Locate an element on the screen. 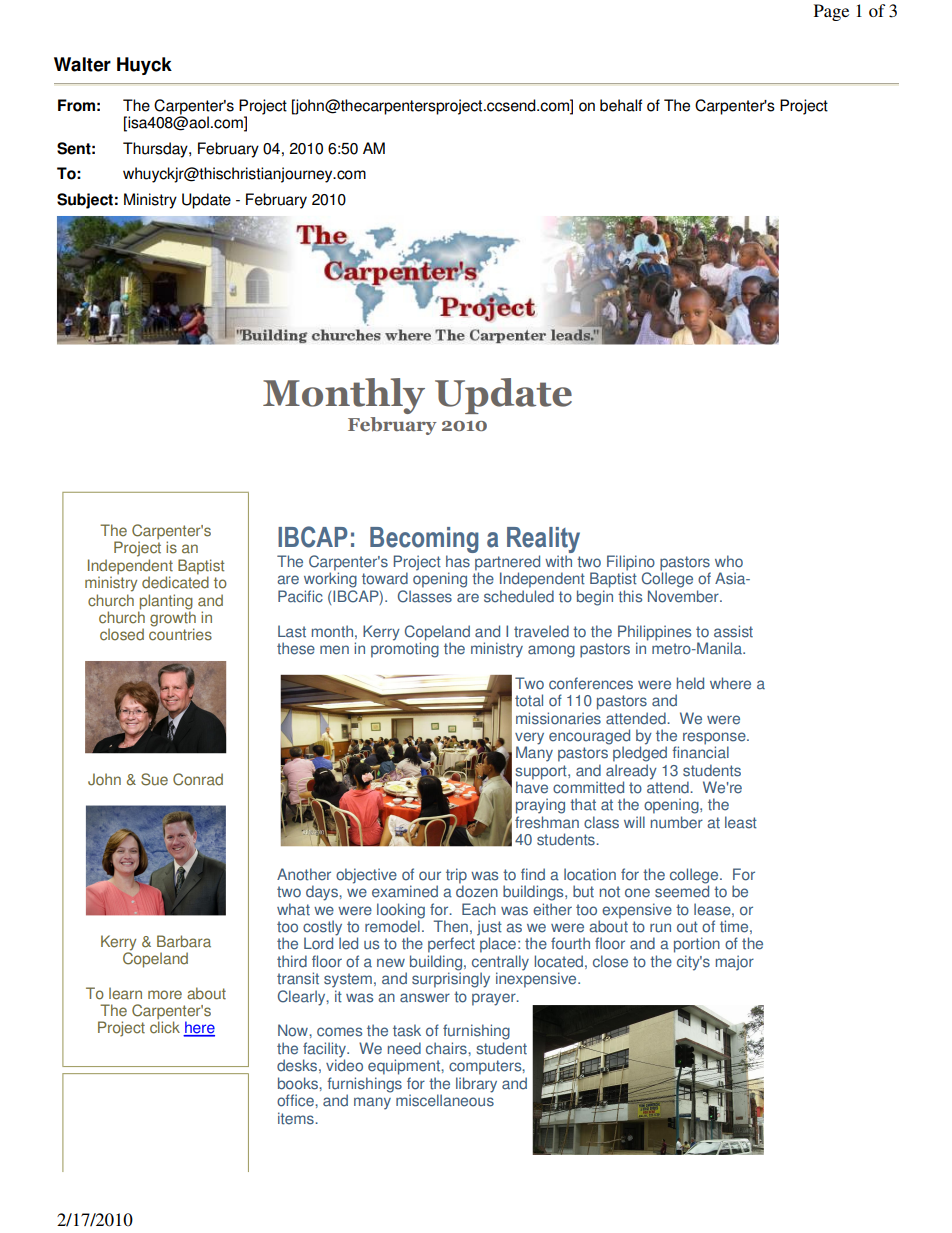 The image size is (952, 1233). library is located at coordinates (476, 1085).
